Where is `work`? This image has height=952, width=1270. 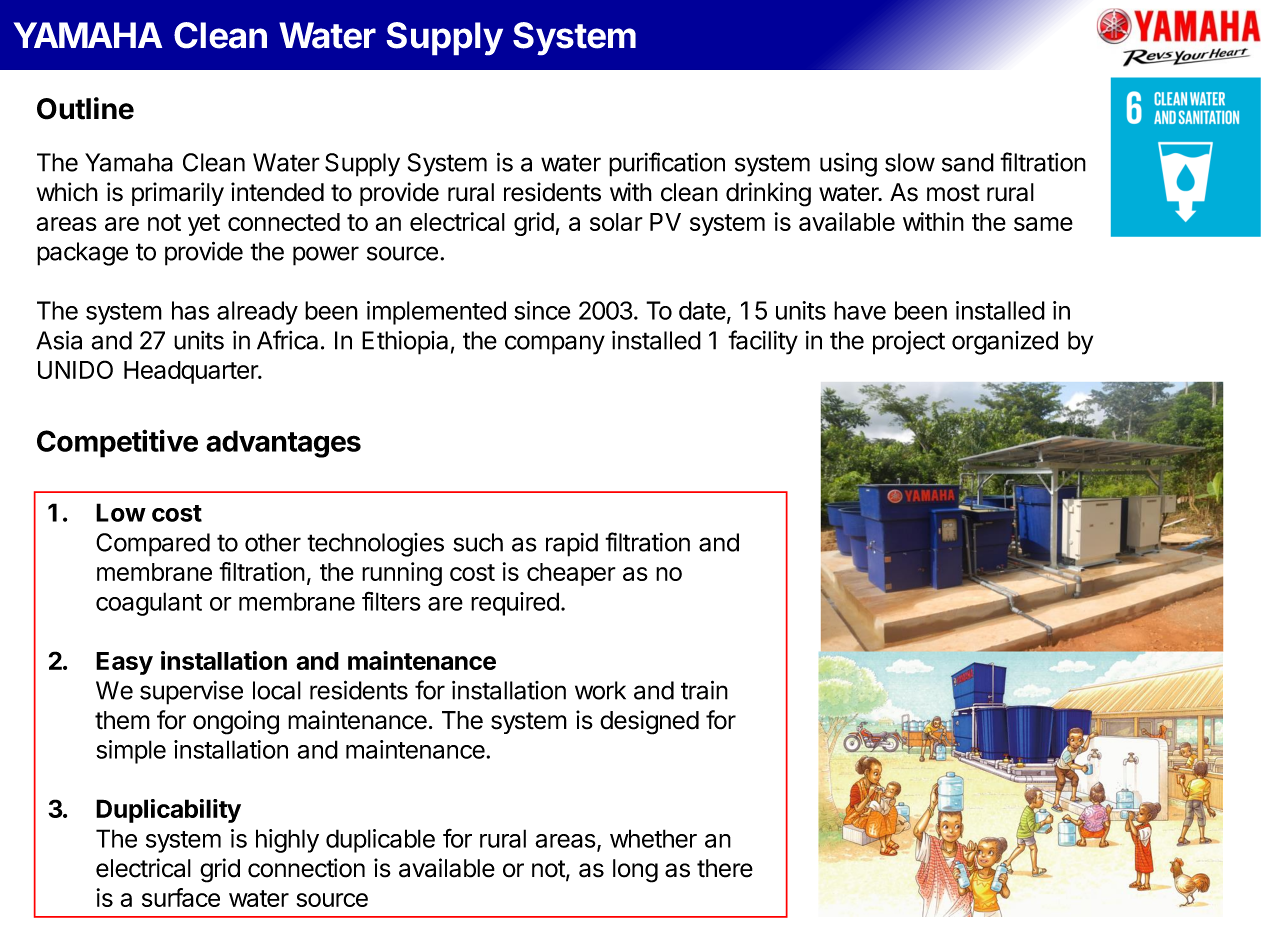 work is located at coordinates (600, 690).
